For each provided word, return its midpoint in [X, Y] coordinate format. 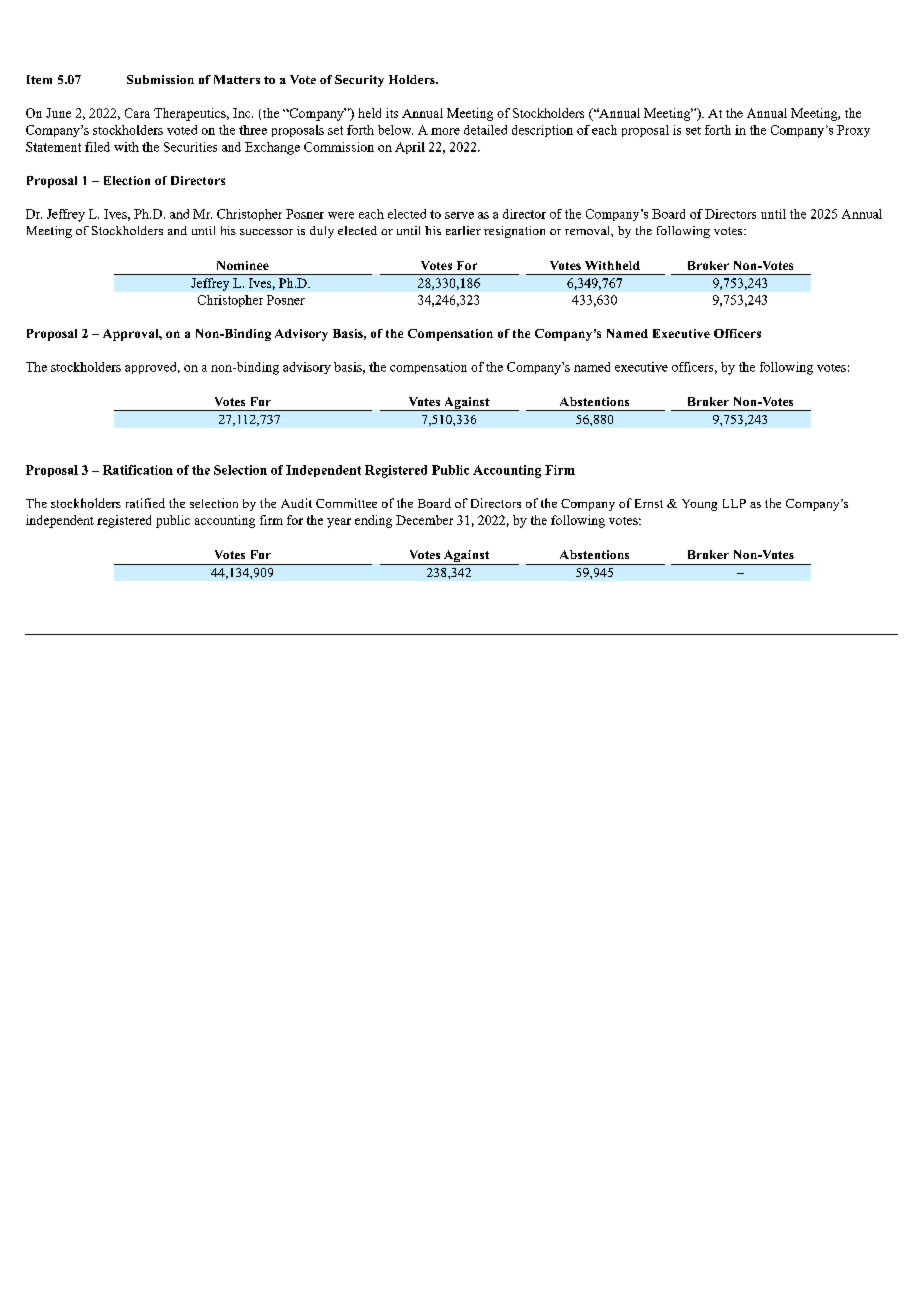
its [392, 113]
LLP [734, 503]
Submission [160, 79]
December [424, 520]
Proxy [853, 131]
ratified [145, 503]
